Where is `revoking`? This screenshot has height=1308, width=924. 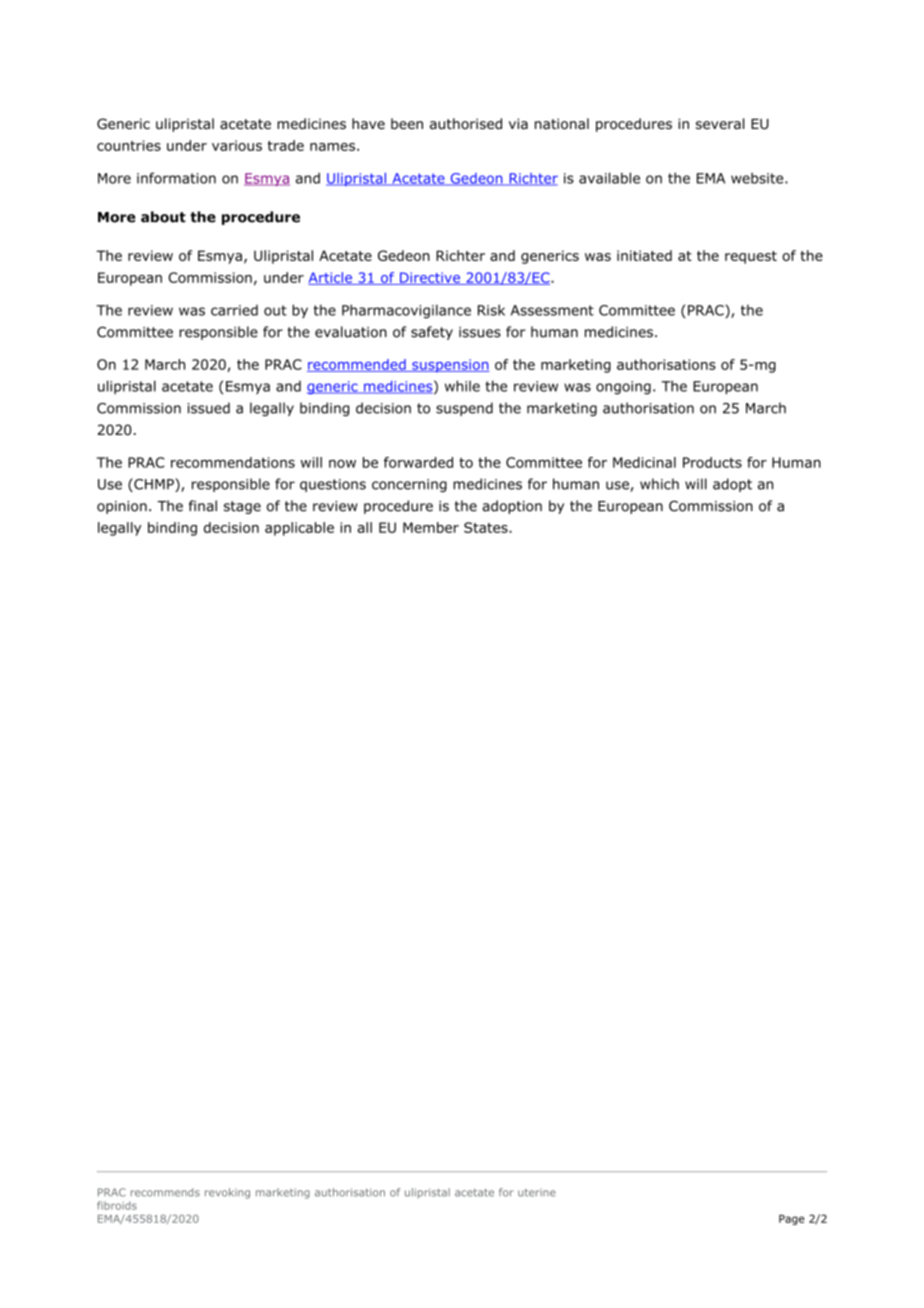
revoking is located at coordinates (227, 1193).
